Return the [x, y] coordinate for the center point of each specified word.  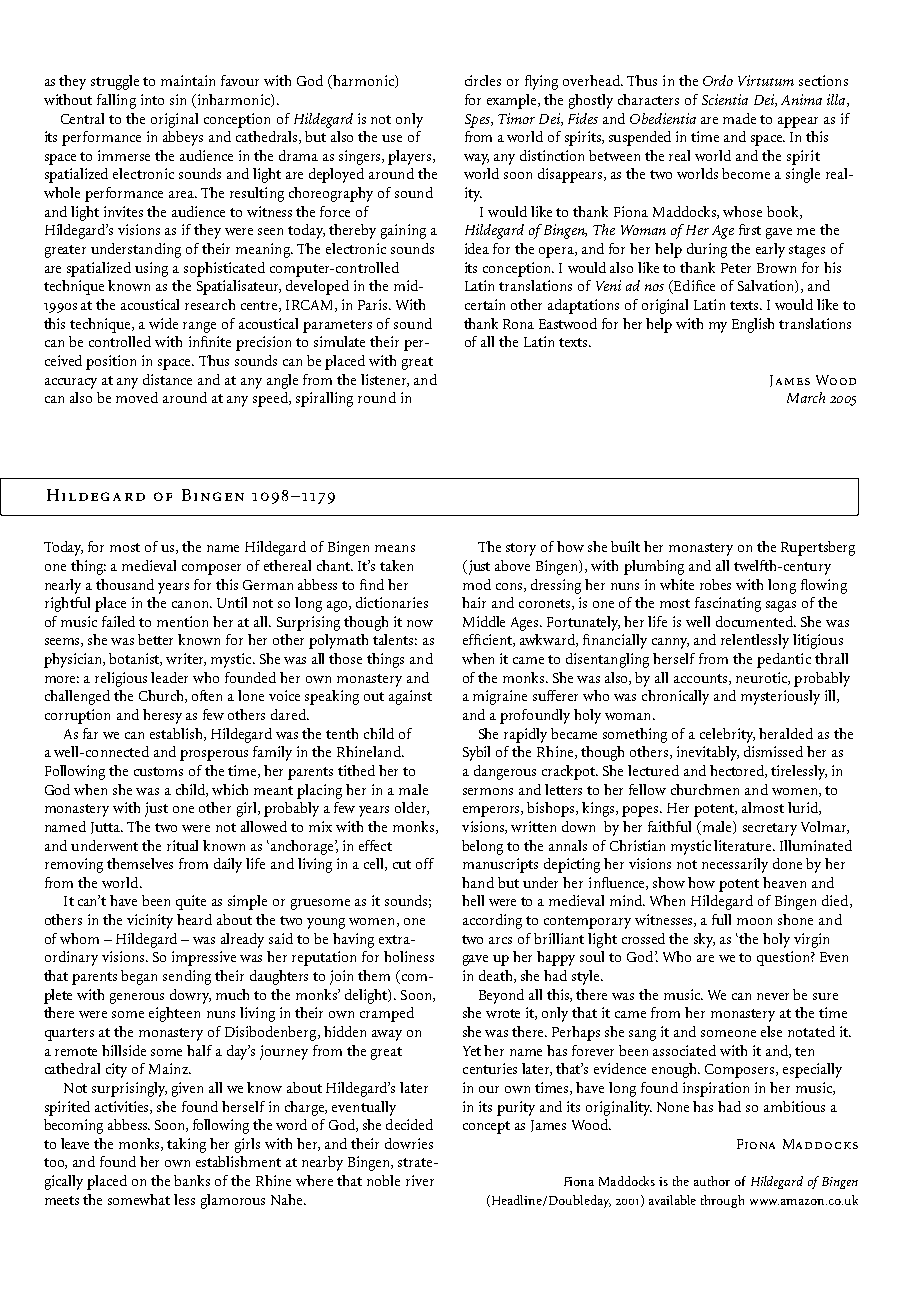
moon [754, 921]
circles [483, 80]
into [152, 99]
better [155, 639]
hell [473, 900]
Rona [518, 324]
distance [167, 379]
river [420, 1180]
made [739, 118]
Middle [484, 621]
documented [755, 621]
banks [192, 1180]
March [806, 397]
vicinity [150, 921]
